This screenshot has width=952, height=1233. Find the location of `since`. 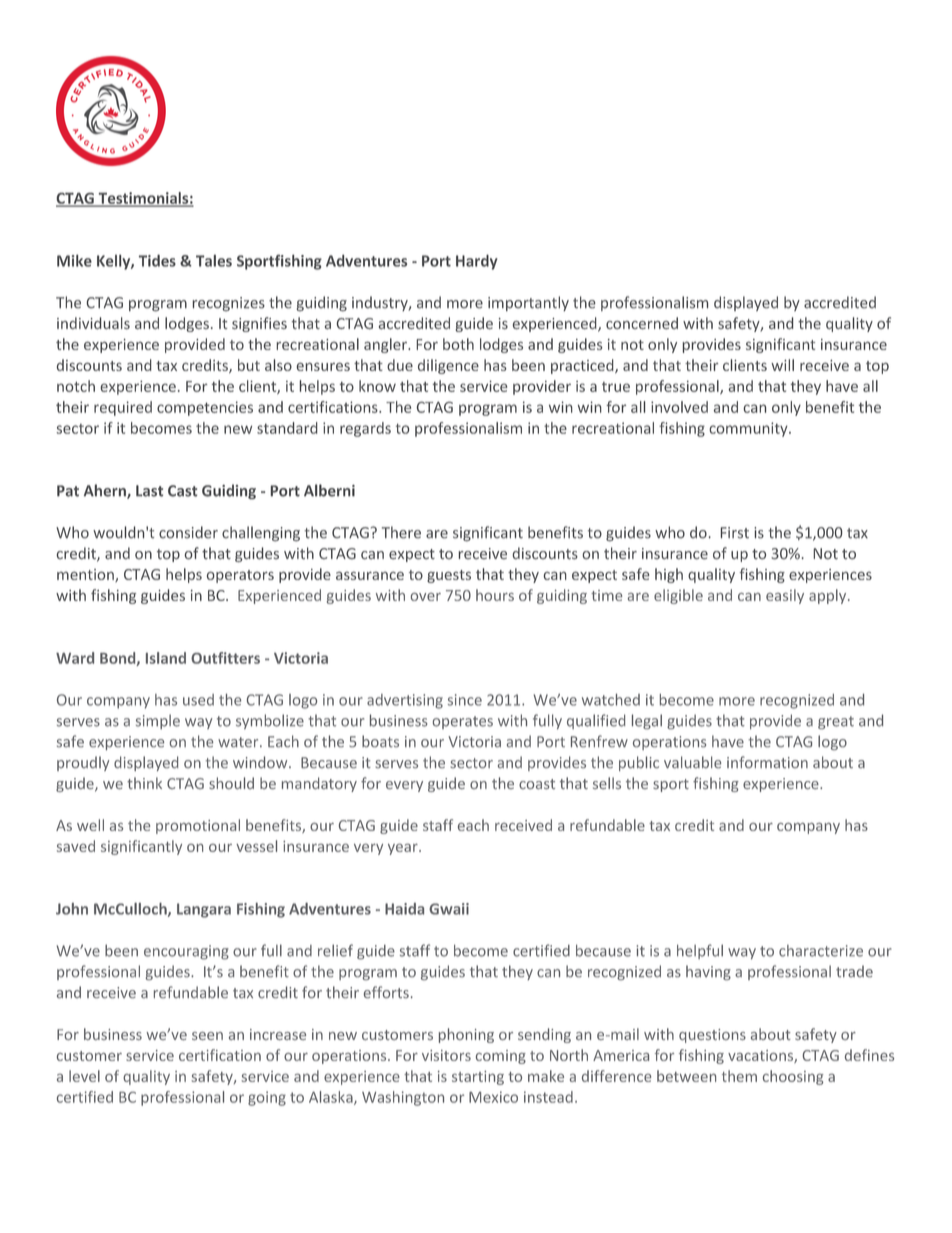

since is located at coordinates (465, 700).
